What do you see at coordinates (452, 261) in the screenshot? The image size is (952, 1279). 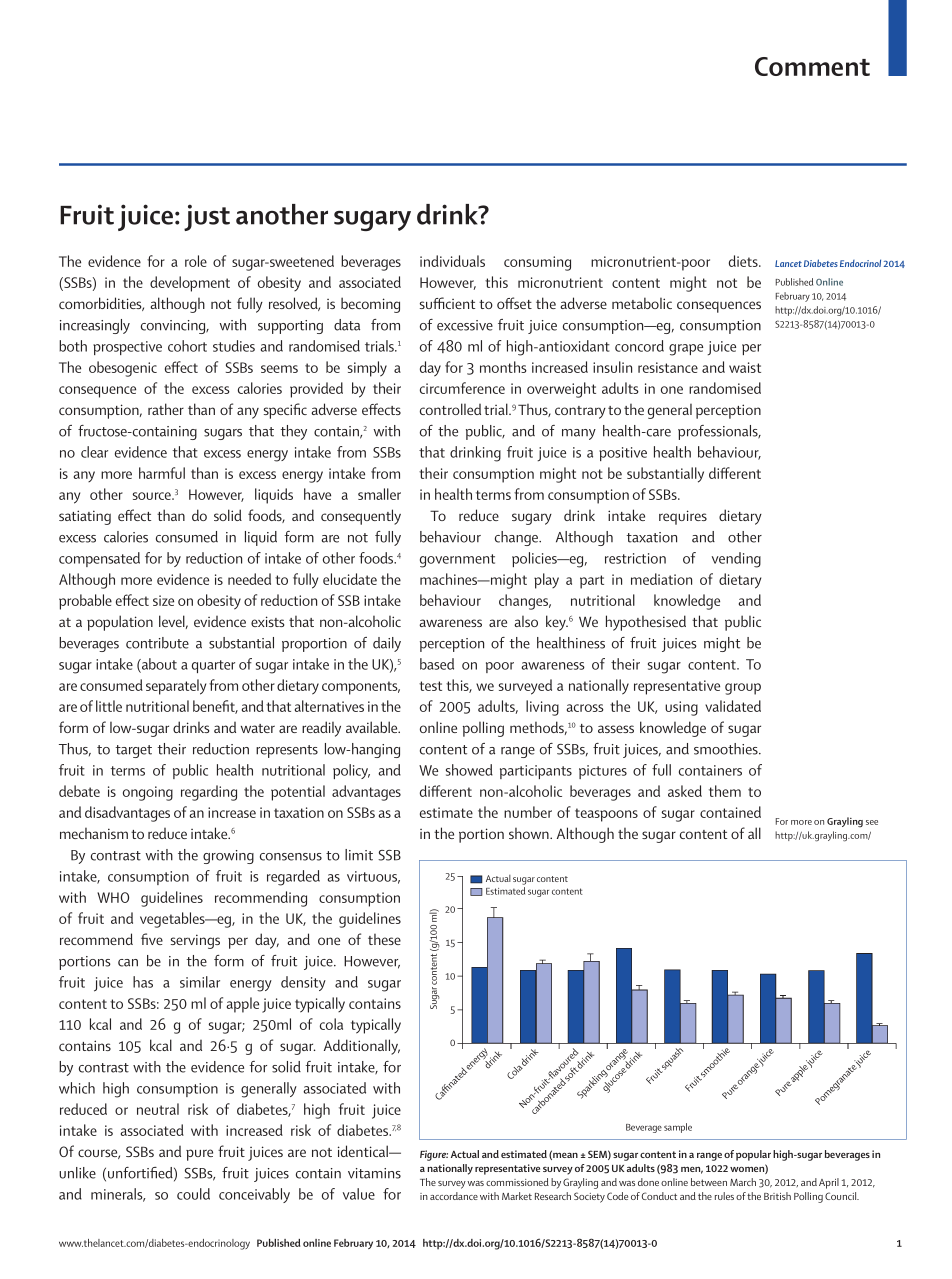 I see `individuals` at bounding box center [452, 261].
